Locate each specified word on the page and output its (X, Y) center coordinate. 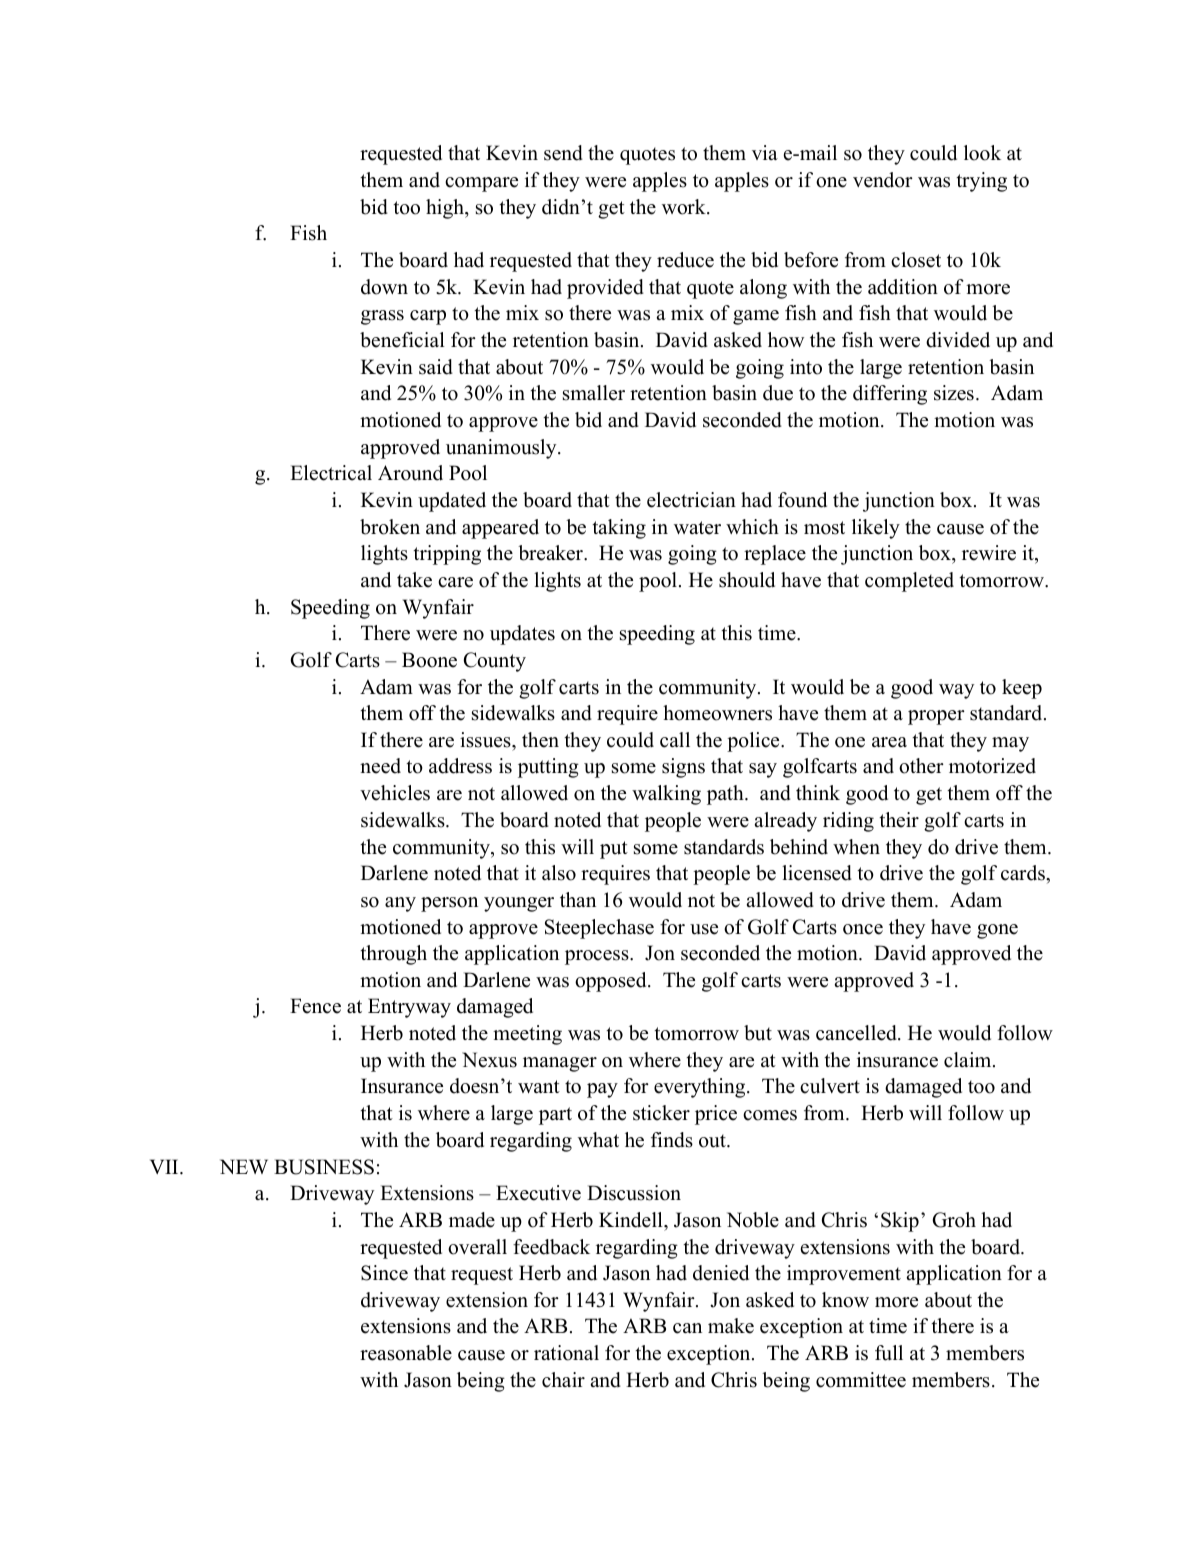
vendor (883, 180)
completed (909, 582)
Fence (315, 1006)
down (384, 287)
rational (566, 1353)
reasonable (406, 1353)
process (598, 957)
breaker (552, 553)
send (563, 153)
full (889, 1353)
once (863, 929)
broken (390, 527)
